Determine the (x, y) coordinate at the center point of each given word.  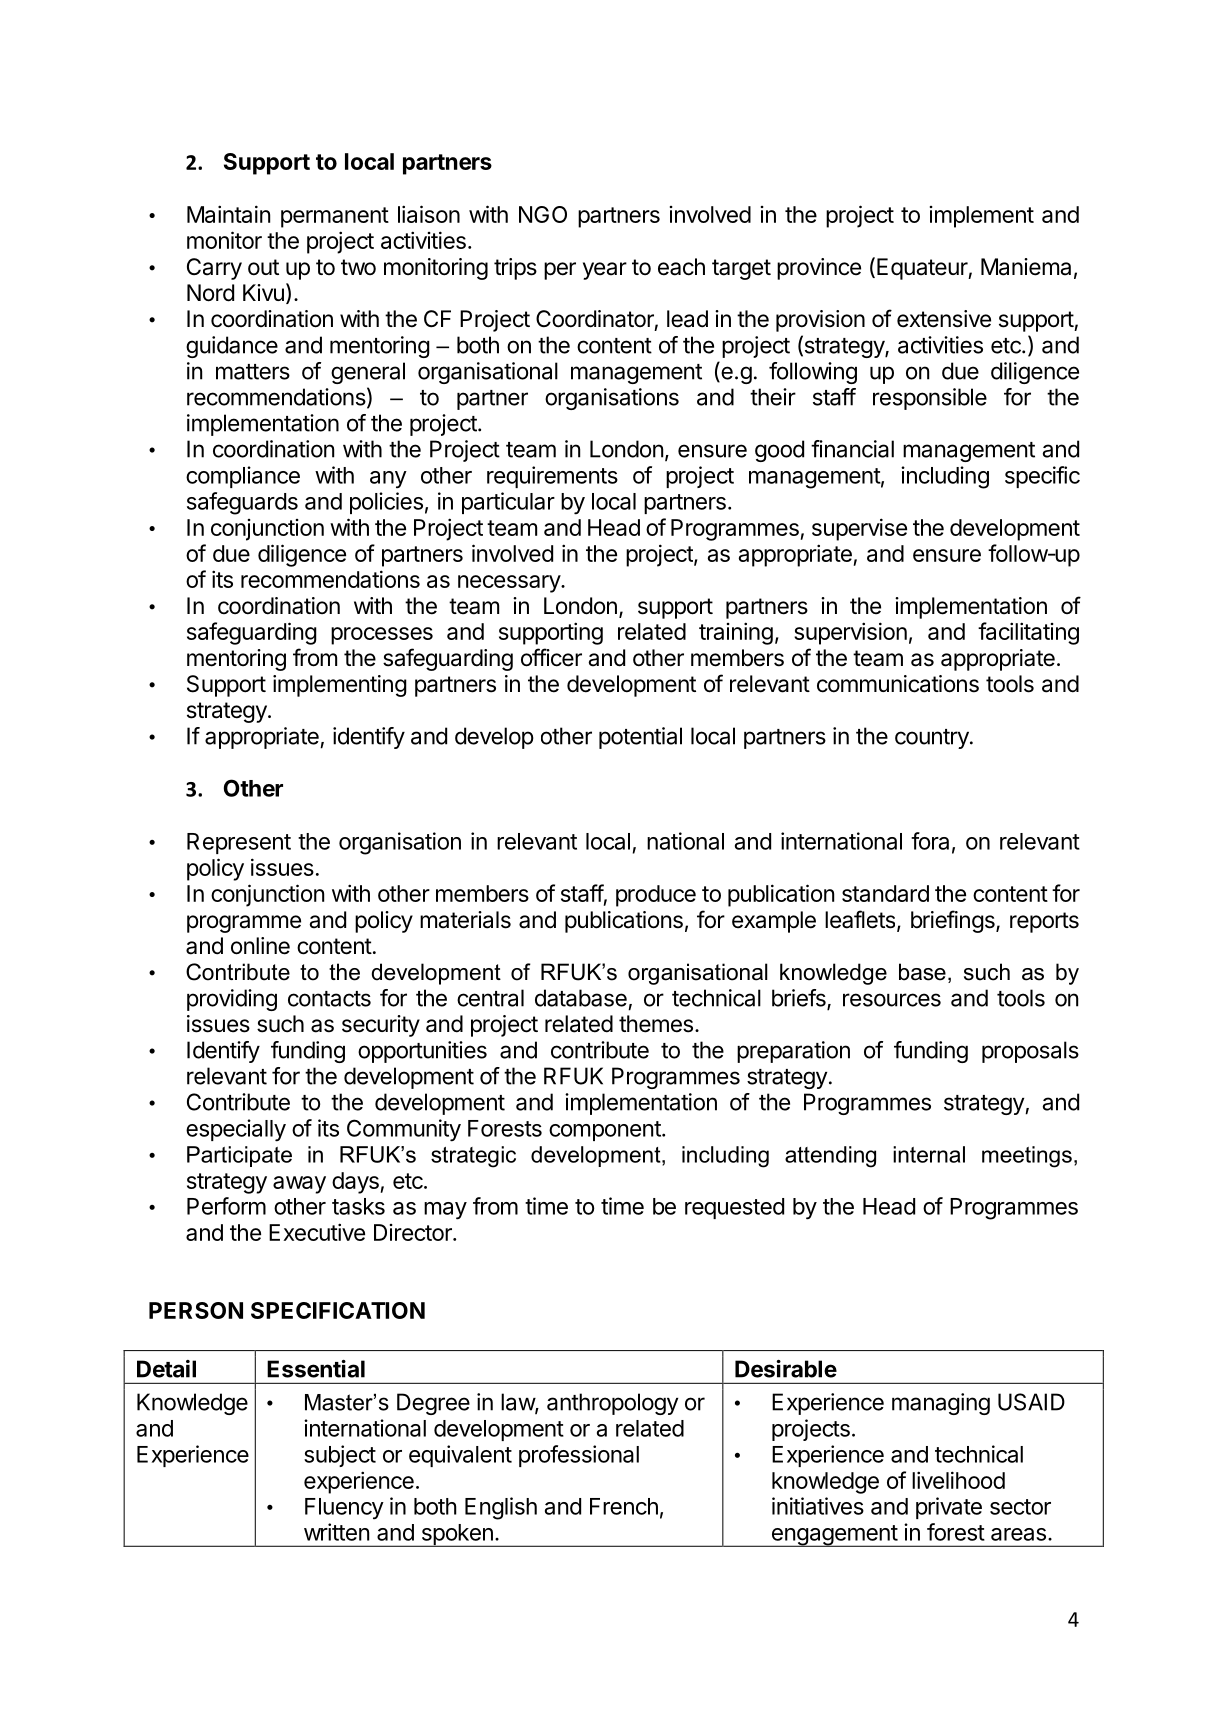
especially (236, 1130)
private (949, 1508)
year (605, 271)
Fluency (344, 1509)
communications (898, 684)
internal (929, 1154)
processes (382, 636)
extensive (944, 319)
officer (551, 657)
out (263, 267)
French (624, 1506)
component (606, 1131)
